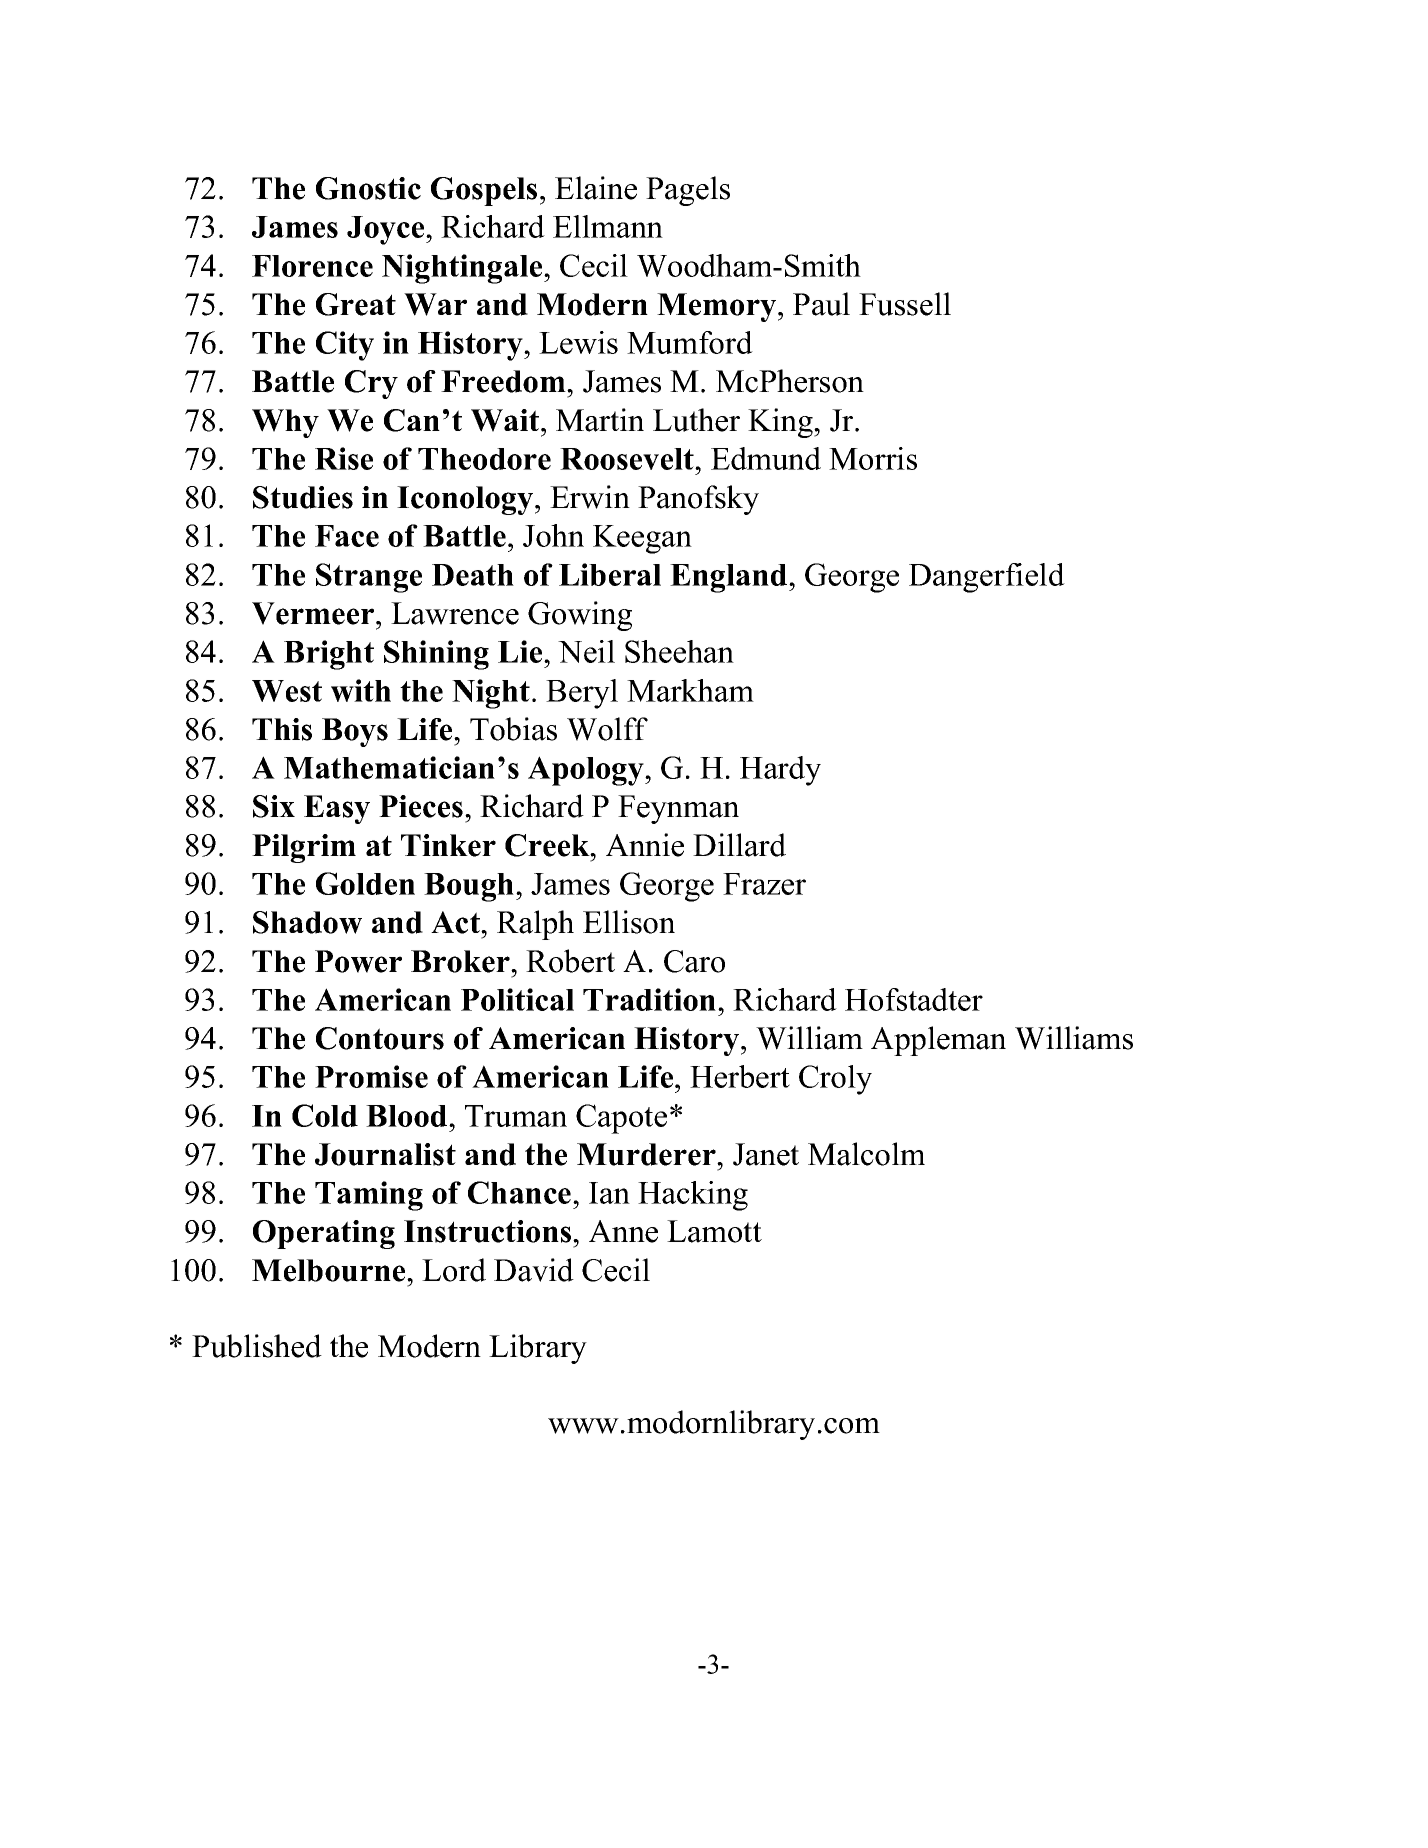 Image resolution: width=1428 pixels, height=1848 pixels. Describe the element at coordinates (596, 188) in the screenshot. I see `Elaine` at that location.
